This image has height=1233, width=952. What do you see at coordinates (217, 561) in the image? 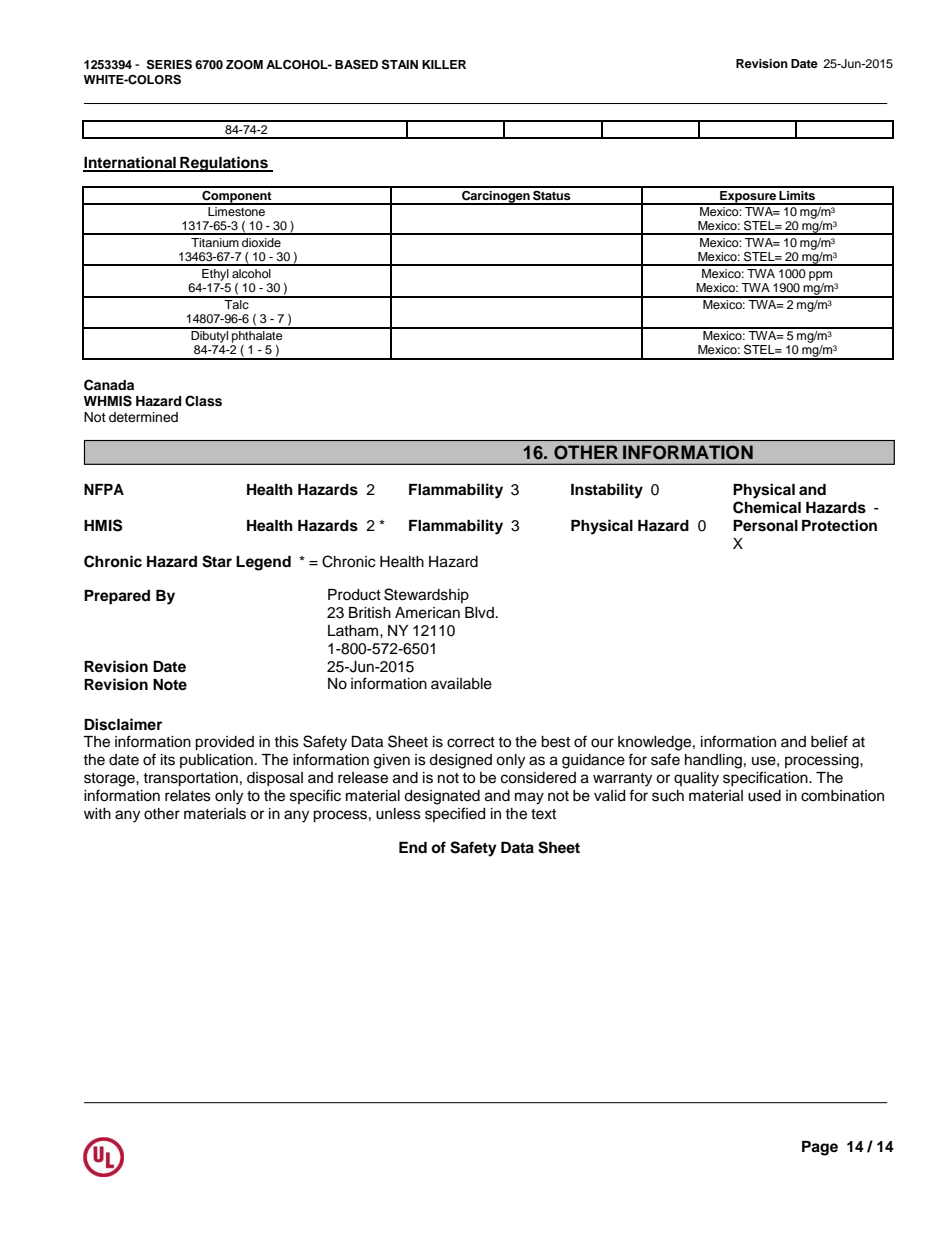
I see `Star` at bounding box center [217, 561].
